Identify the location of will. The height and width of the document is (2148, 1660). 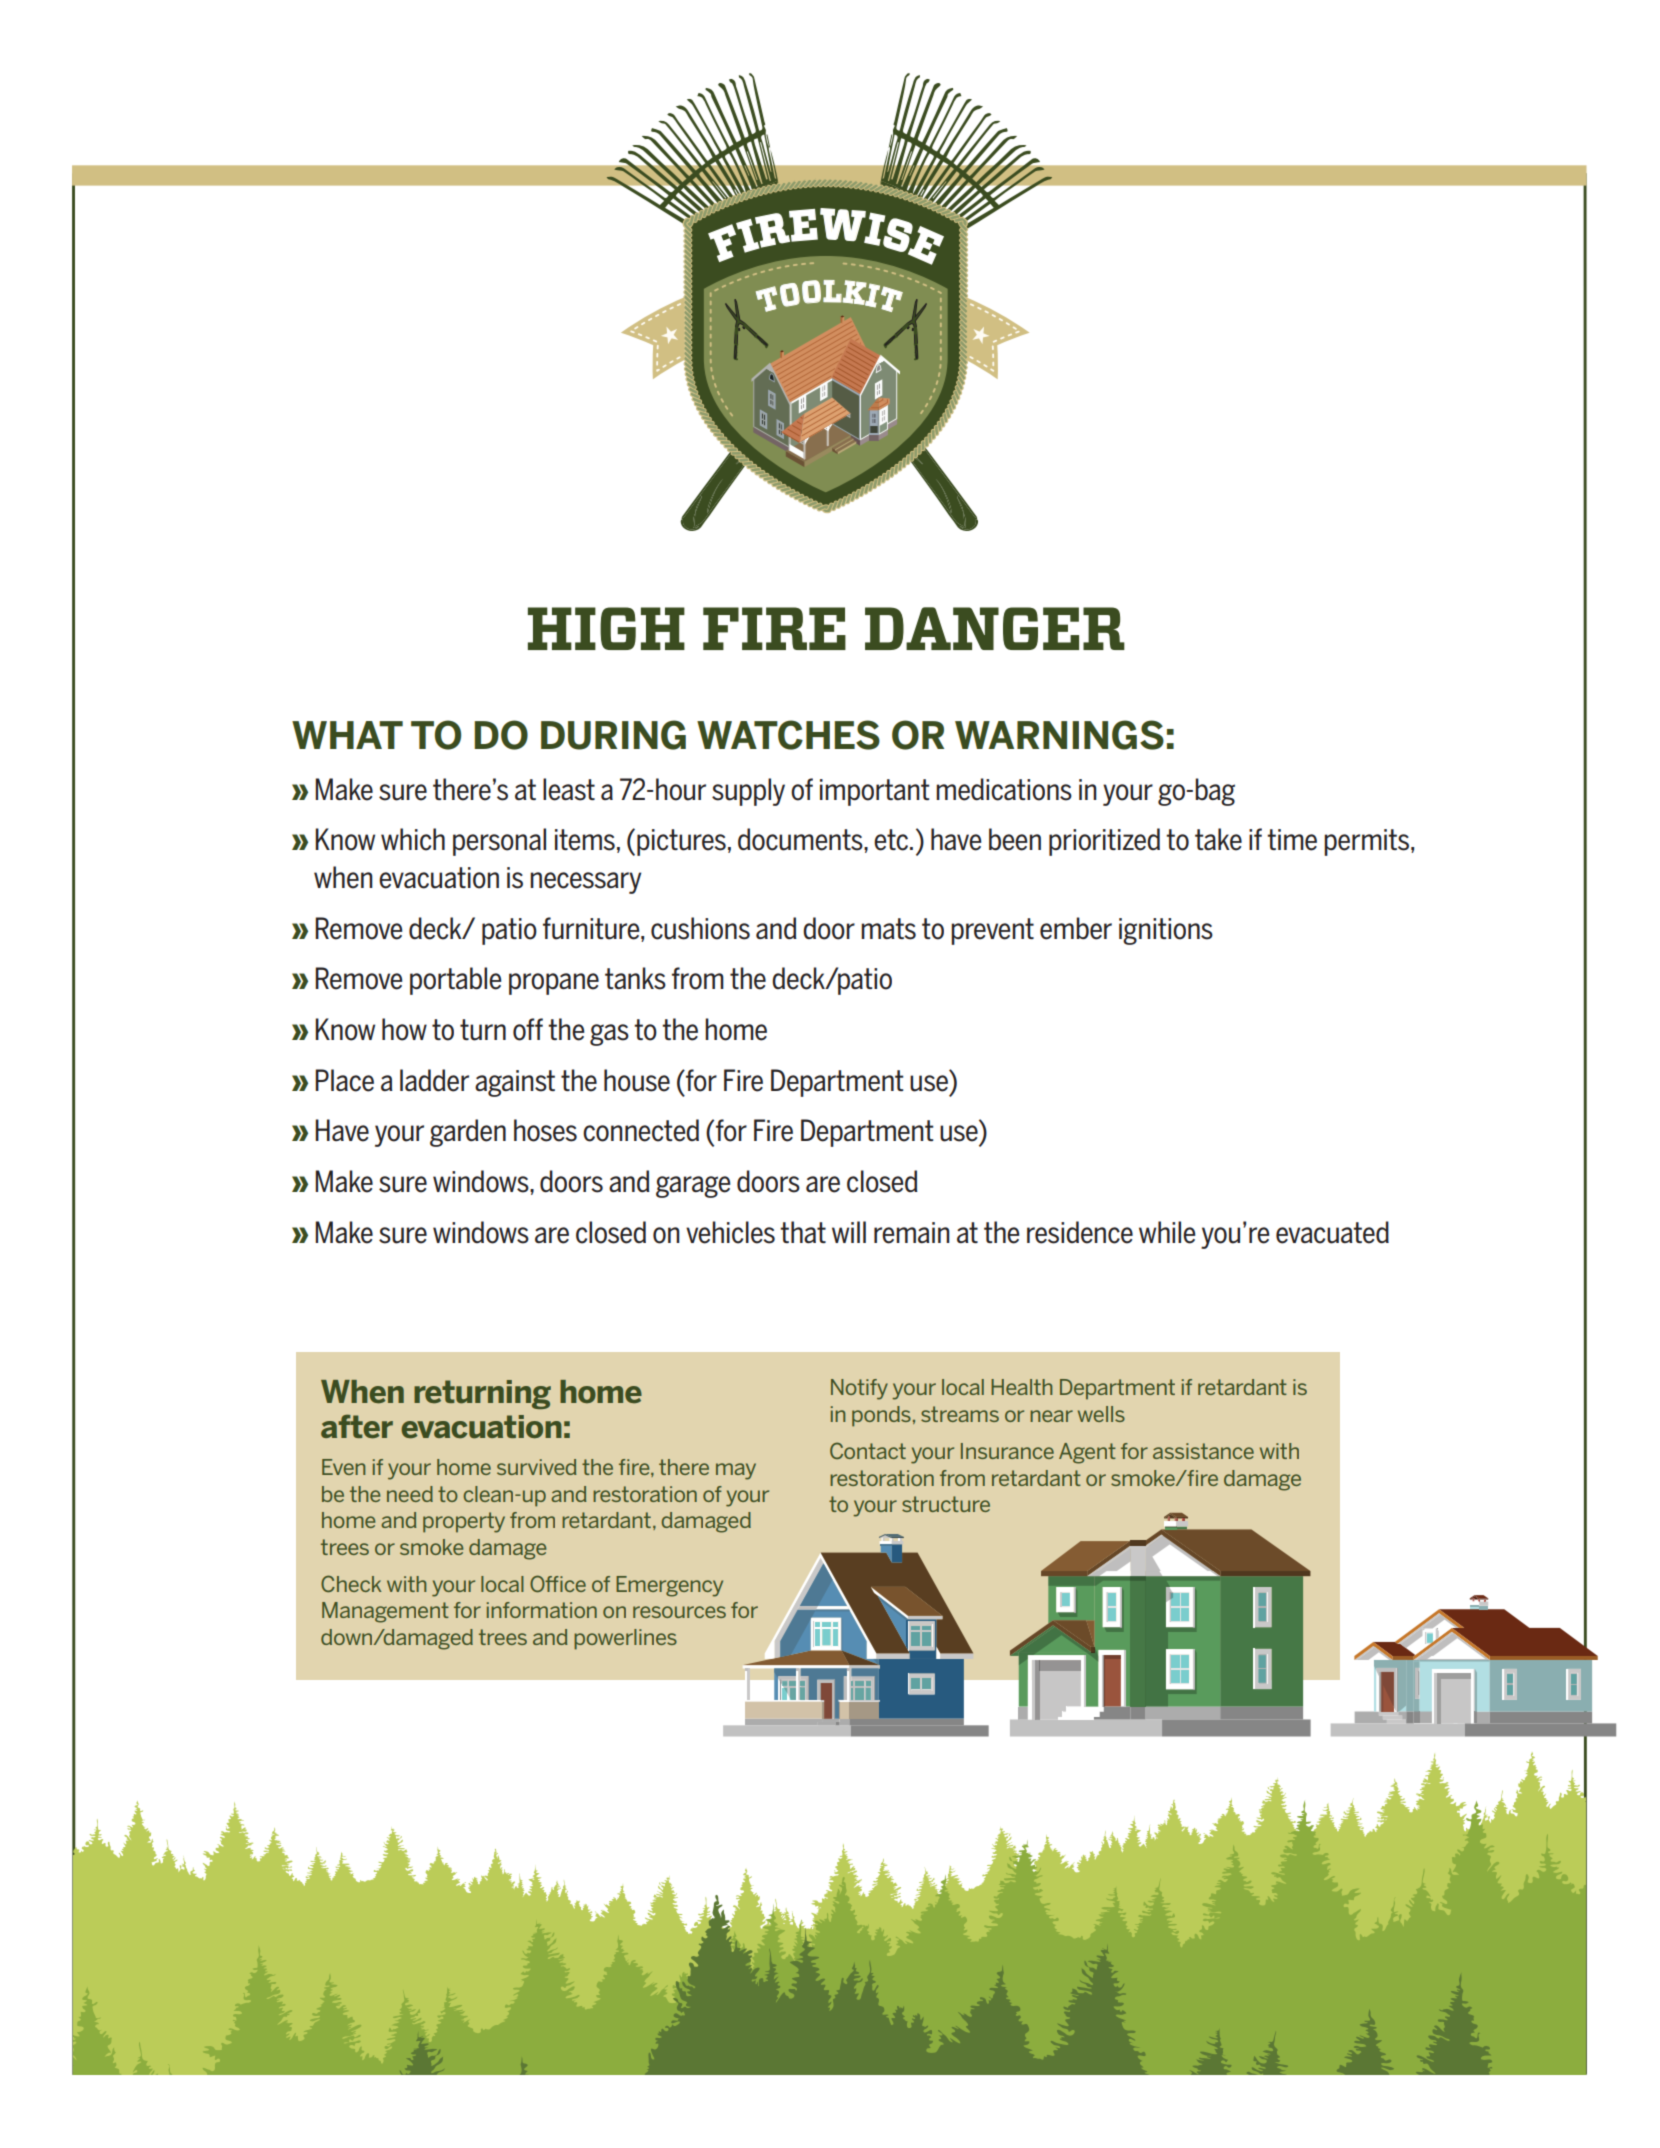
(849, 1232).
